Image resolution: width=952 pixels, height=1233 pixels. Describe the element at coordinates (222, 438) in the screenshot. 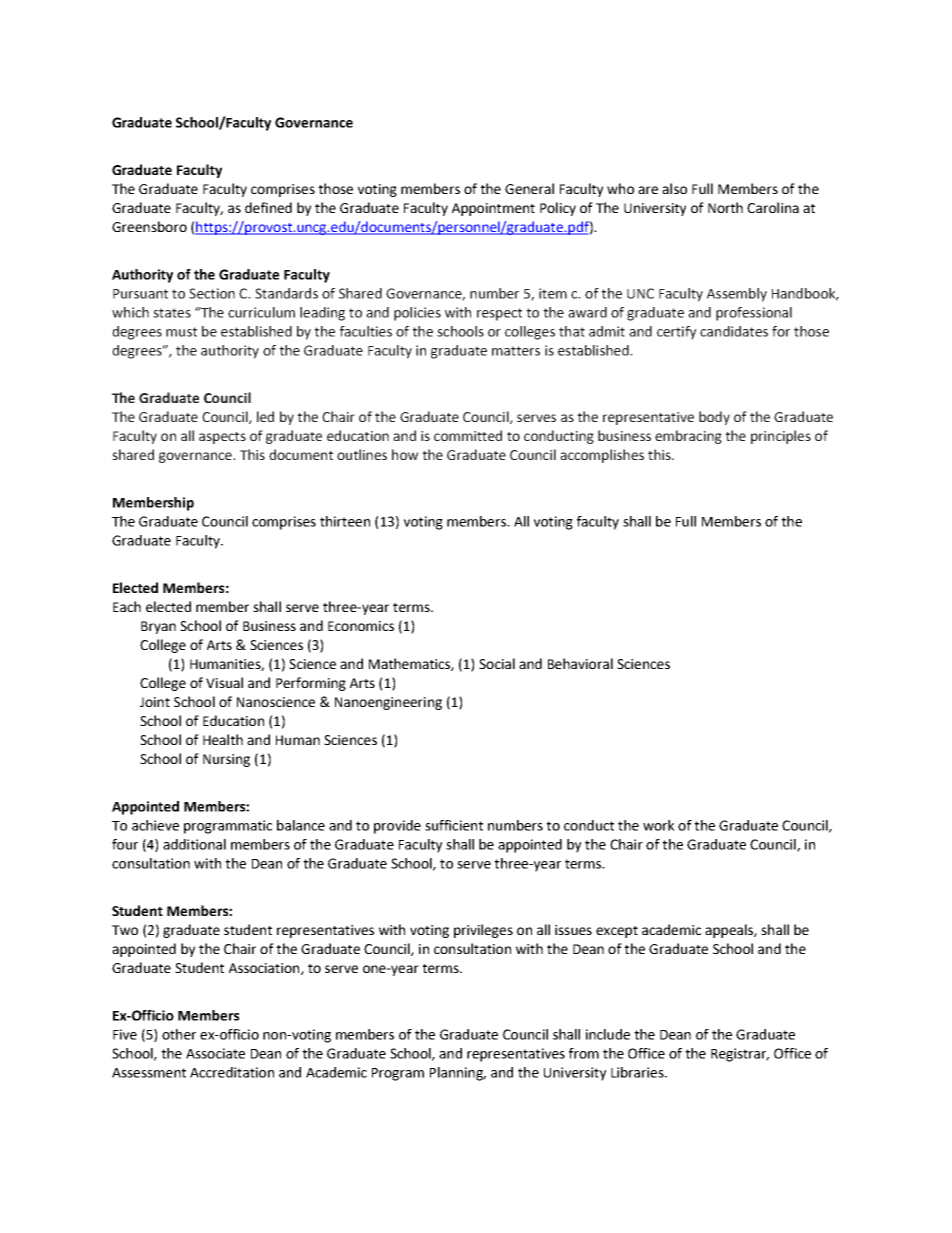

I see `aspects` at that location.
